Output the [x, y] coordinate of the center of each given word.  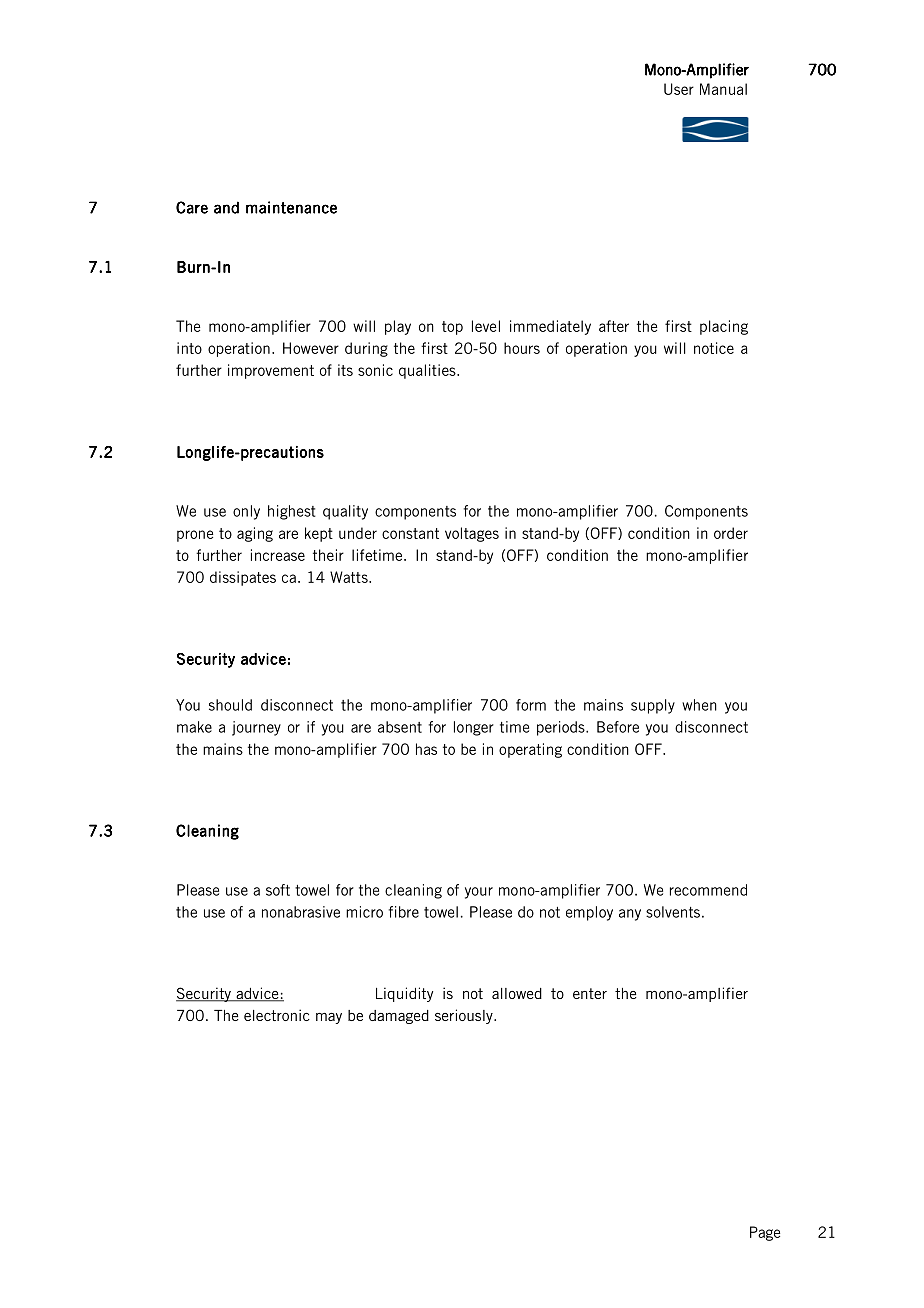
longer [474, 728]
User [679, 89]
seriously [465, 1016]
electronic [277, 1015]
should [230, 705]
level [486, 326]
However [311, 348]
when [699, 705]
